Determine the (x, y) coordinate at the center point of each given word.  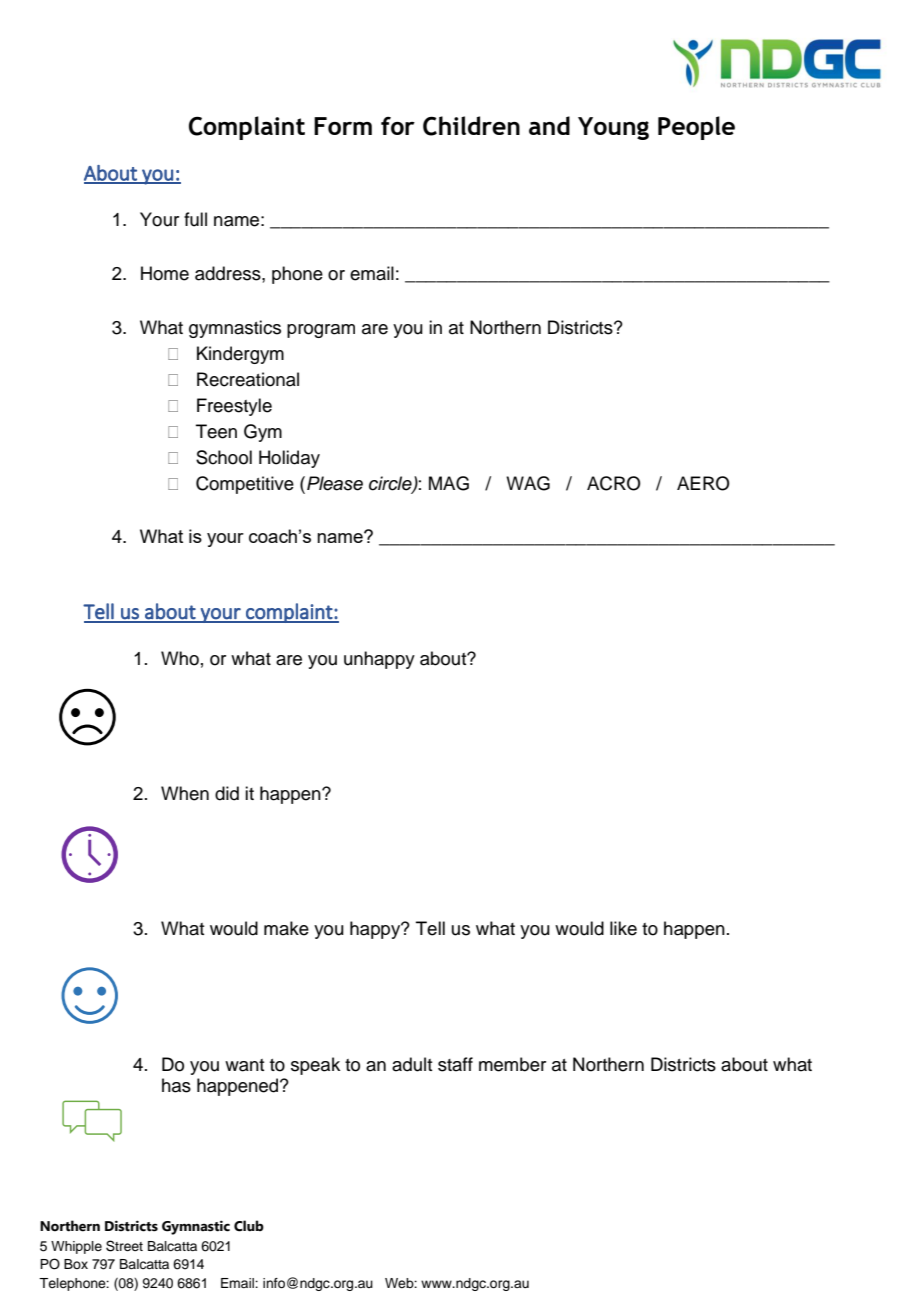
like (623, 928)
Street (124, 1246)
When (185, 793)
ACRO (614, 483)
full (195, 219)
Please (335, 483)
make (286, 928)
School (224, 457)
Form (343, 126)
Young (613, 128)
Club (249, 1226)
